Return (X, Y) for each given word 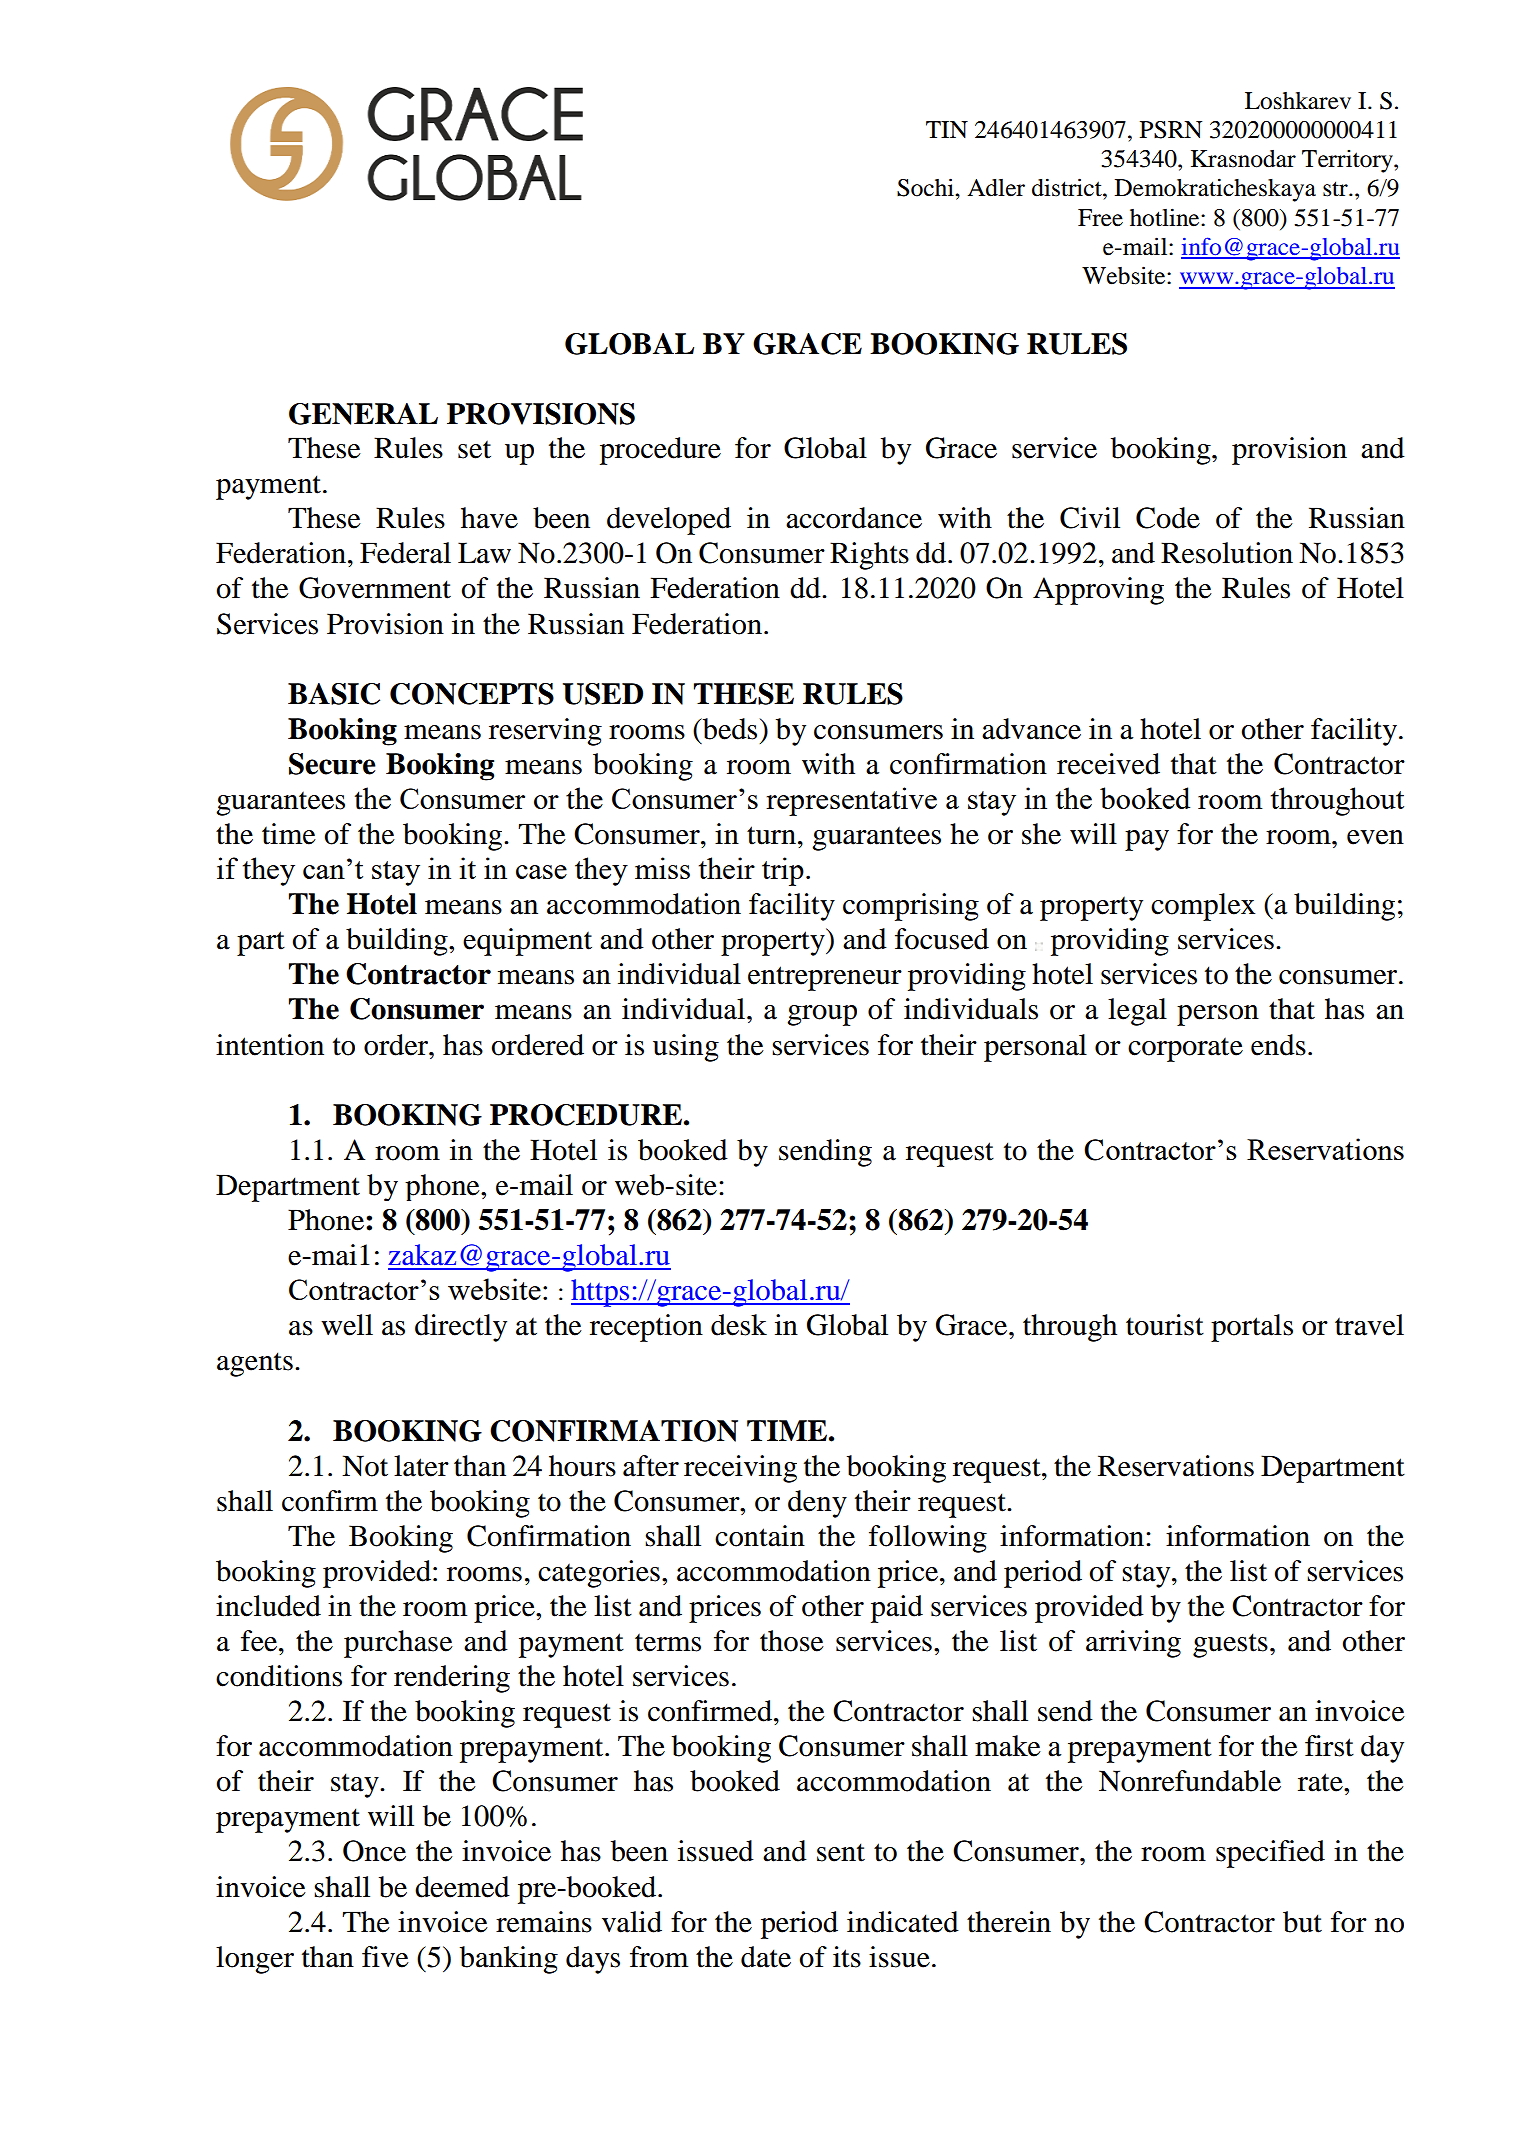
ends (1278, 1045)
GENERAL (363, 414)
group (822, 1015)
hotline (1166, 217)
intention (270, 1045)
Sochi (926, 187)
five (385, 1957)
